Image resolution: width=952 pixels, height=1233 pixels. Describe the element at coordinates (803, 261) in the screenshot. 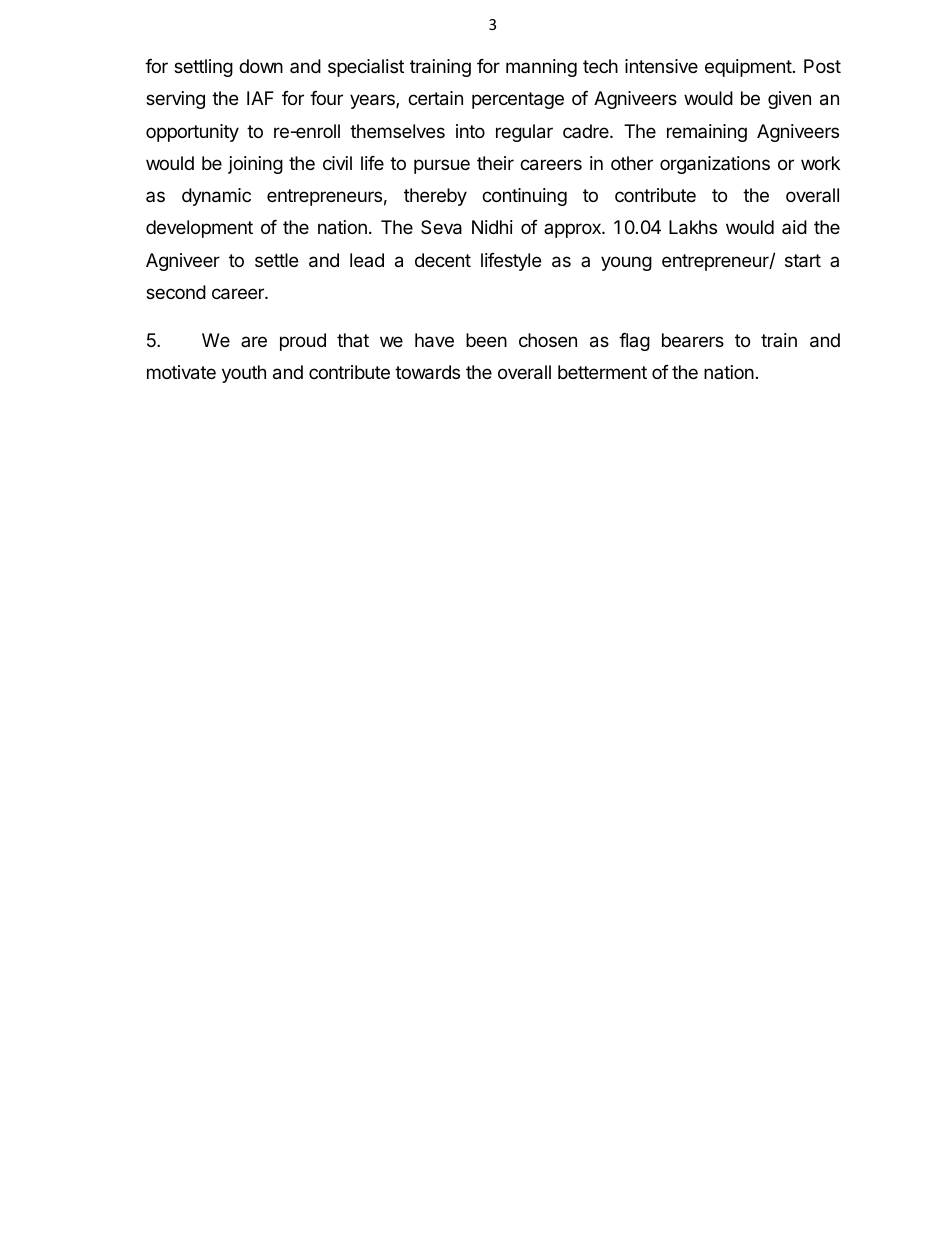

I see `start` at that location.
